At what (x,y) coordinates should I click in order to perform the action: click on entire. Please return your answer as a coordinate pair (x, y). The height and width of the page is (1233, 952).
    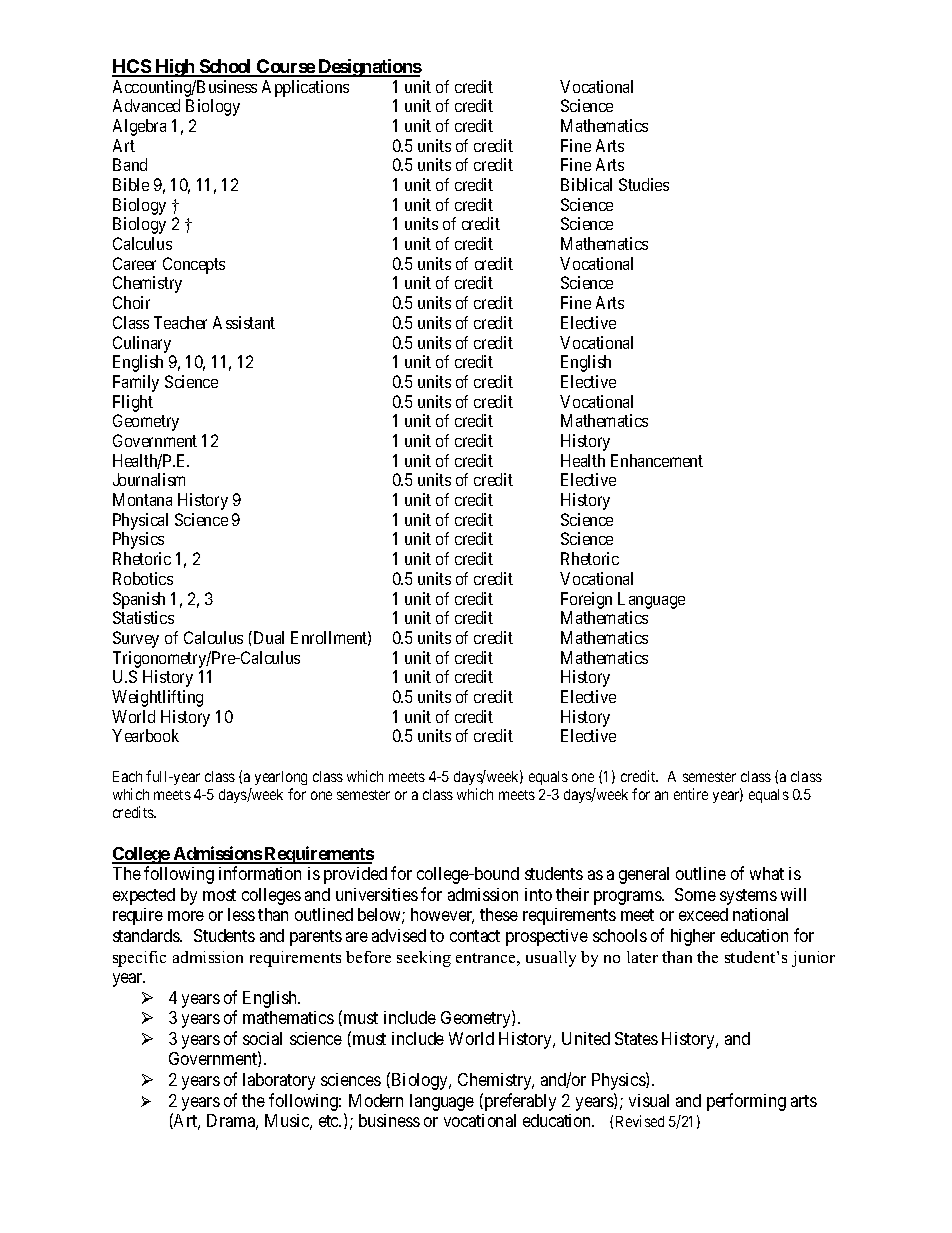
    Looking at the image, I should click on (691, 794).
